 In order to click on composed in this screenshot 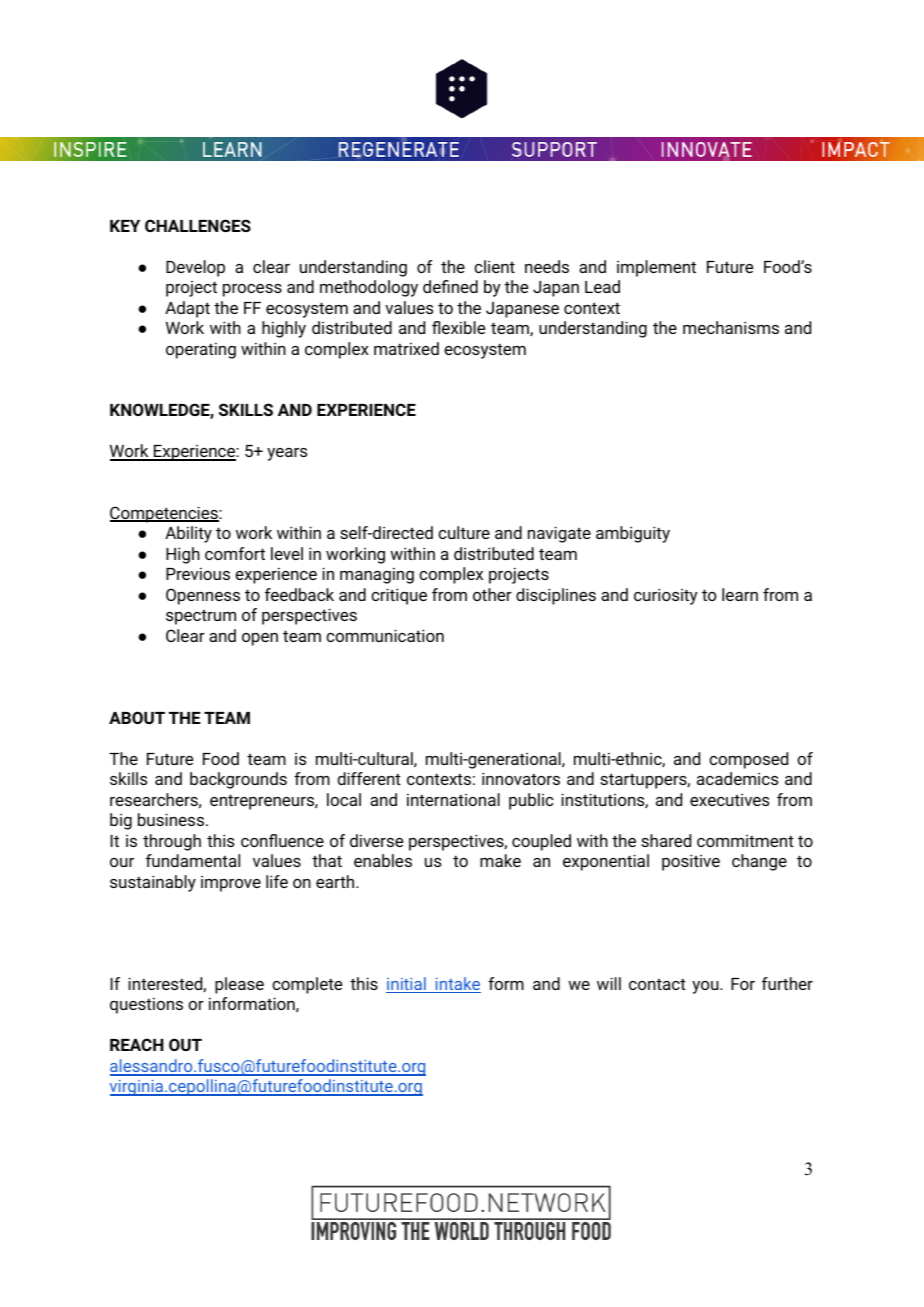, I will do `click(748, 760)`.
